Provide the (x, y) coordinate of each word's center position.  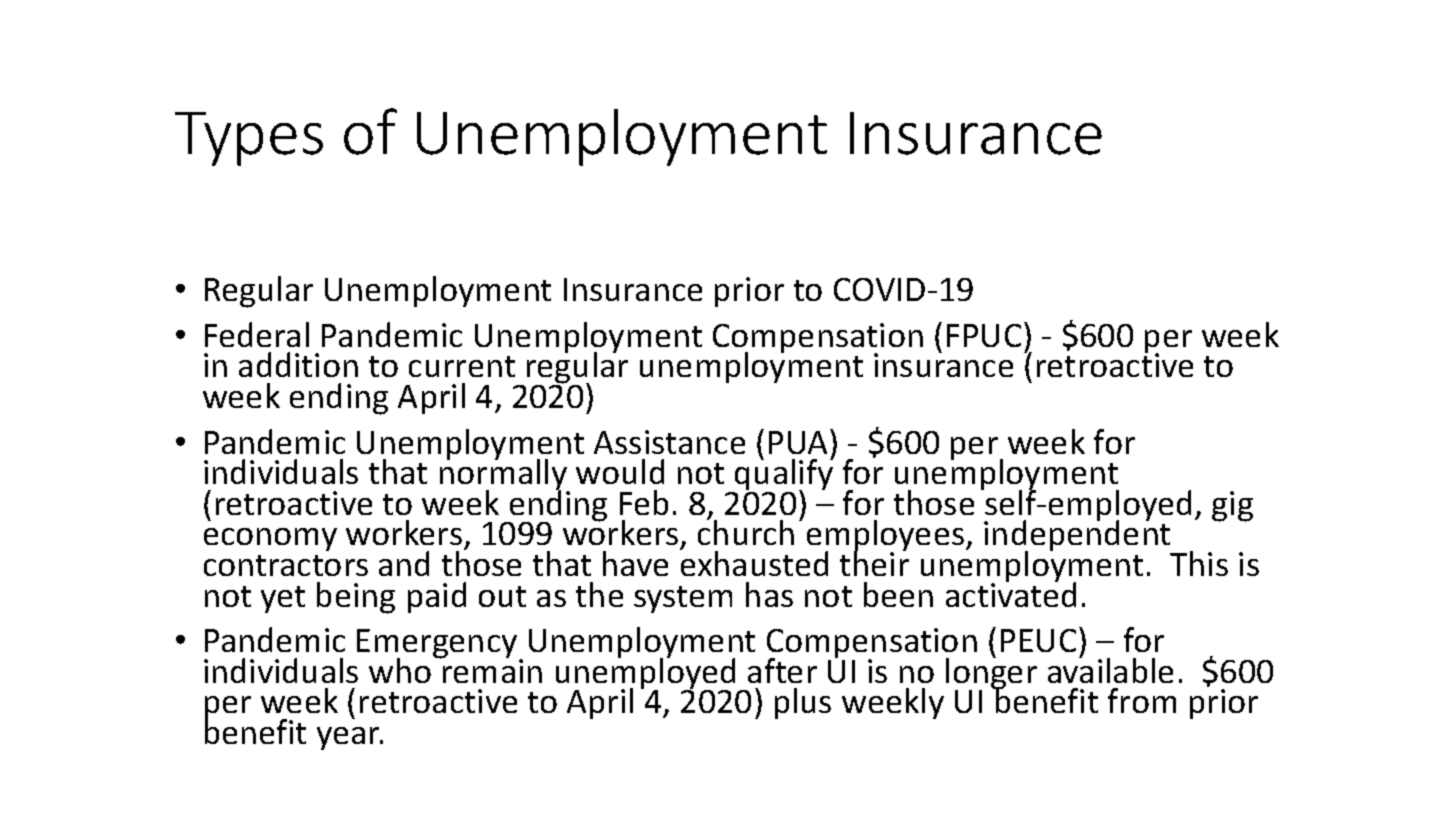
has (769, 594)
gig (1232, 506)
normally (505, 476)
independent (1078, 537)
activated (1011, 593)
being (356, 598)
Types (249, 139)
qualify (783, 475)
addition (298, 364)
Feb (644, 502)
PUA (800, 441)
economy (270, 539)
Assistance (669, 442)
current (462, 366)
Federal (257, 334)
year (350, 738)
